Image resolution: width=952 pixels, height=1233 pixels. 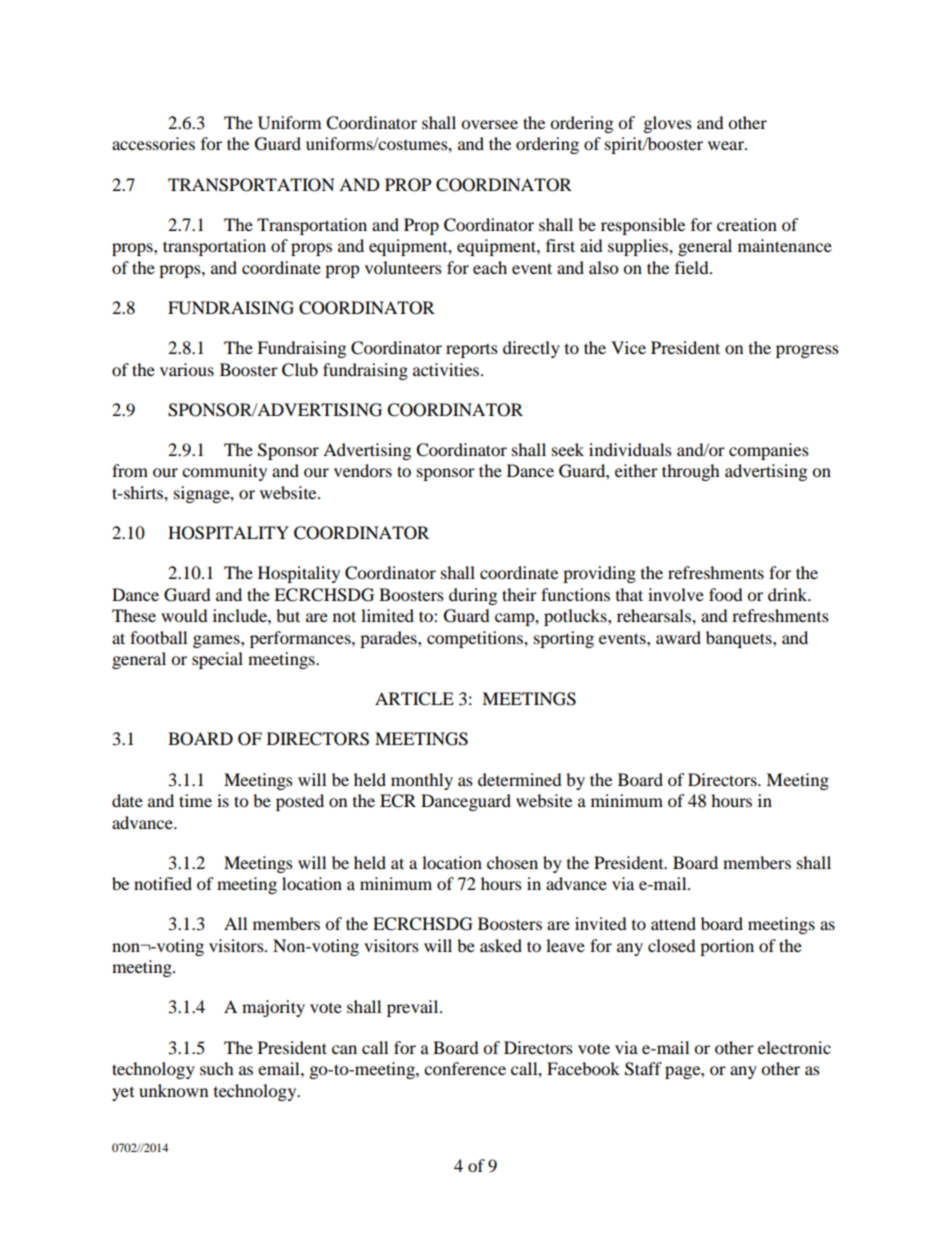 I want to click on chosen, so click(x=512, y=862).
